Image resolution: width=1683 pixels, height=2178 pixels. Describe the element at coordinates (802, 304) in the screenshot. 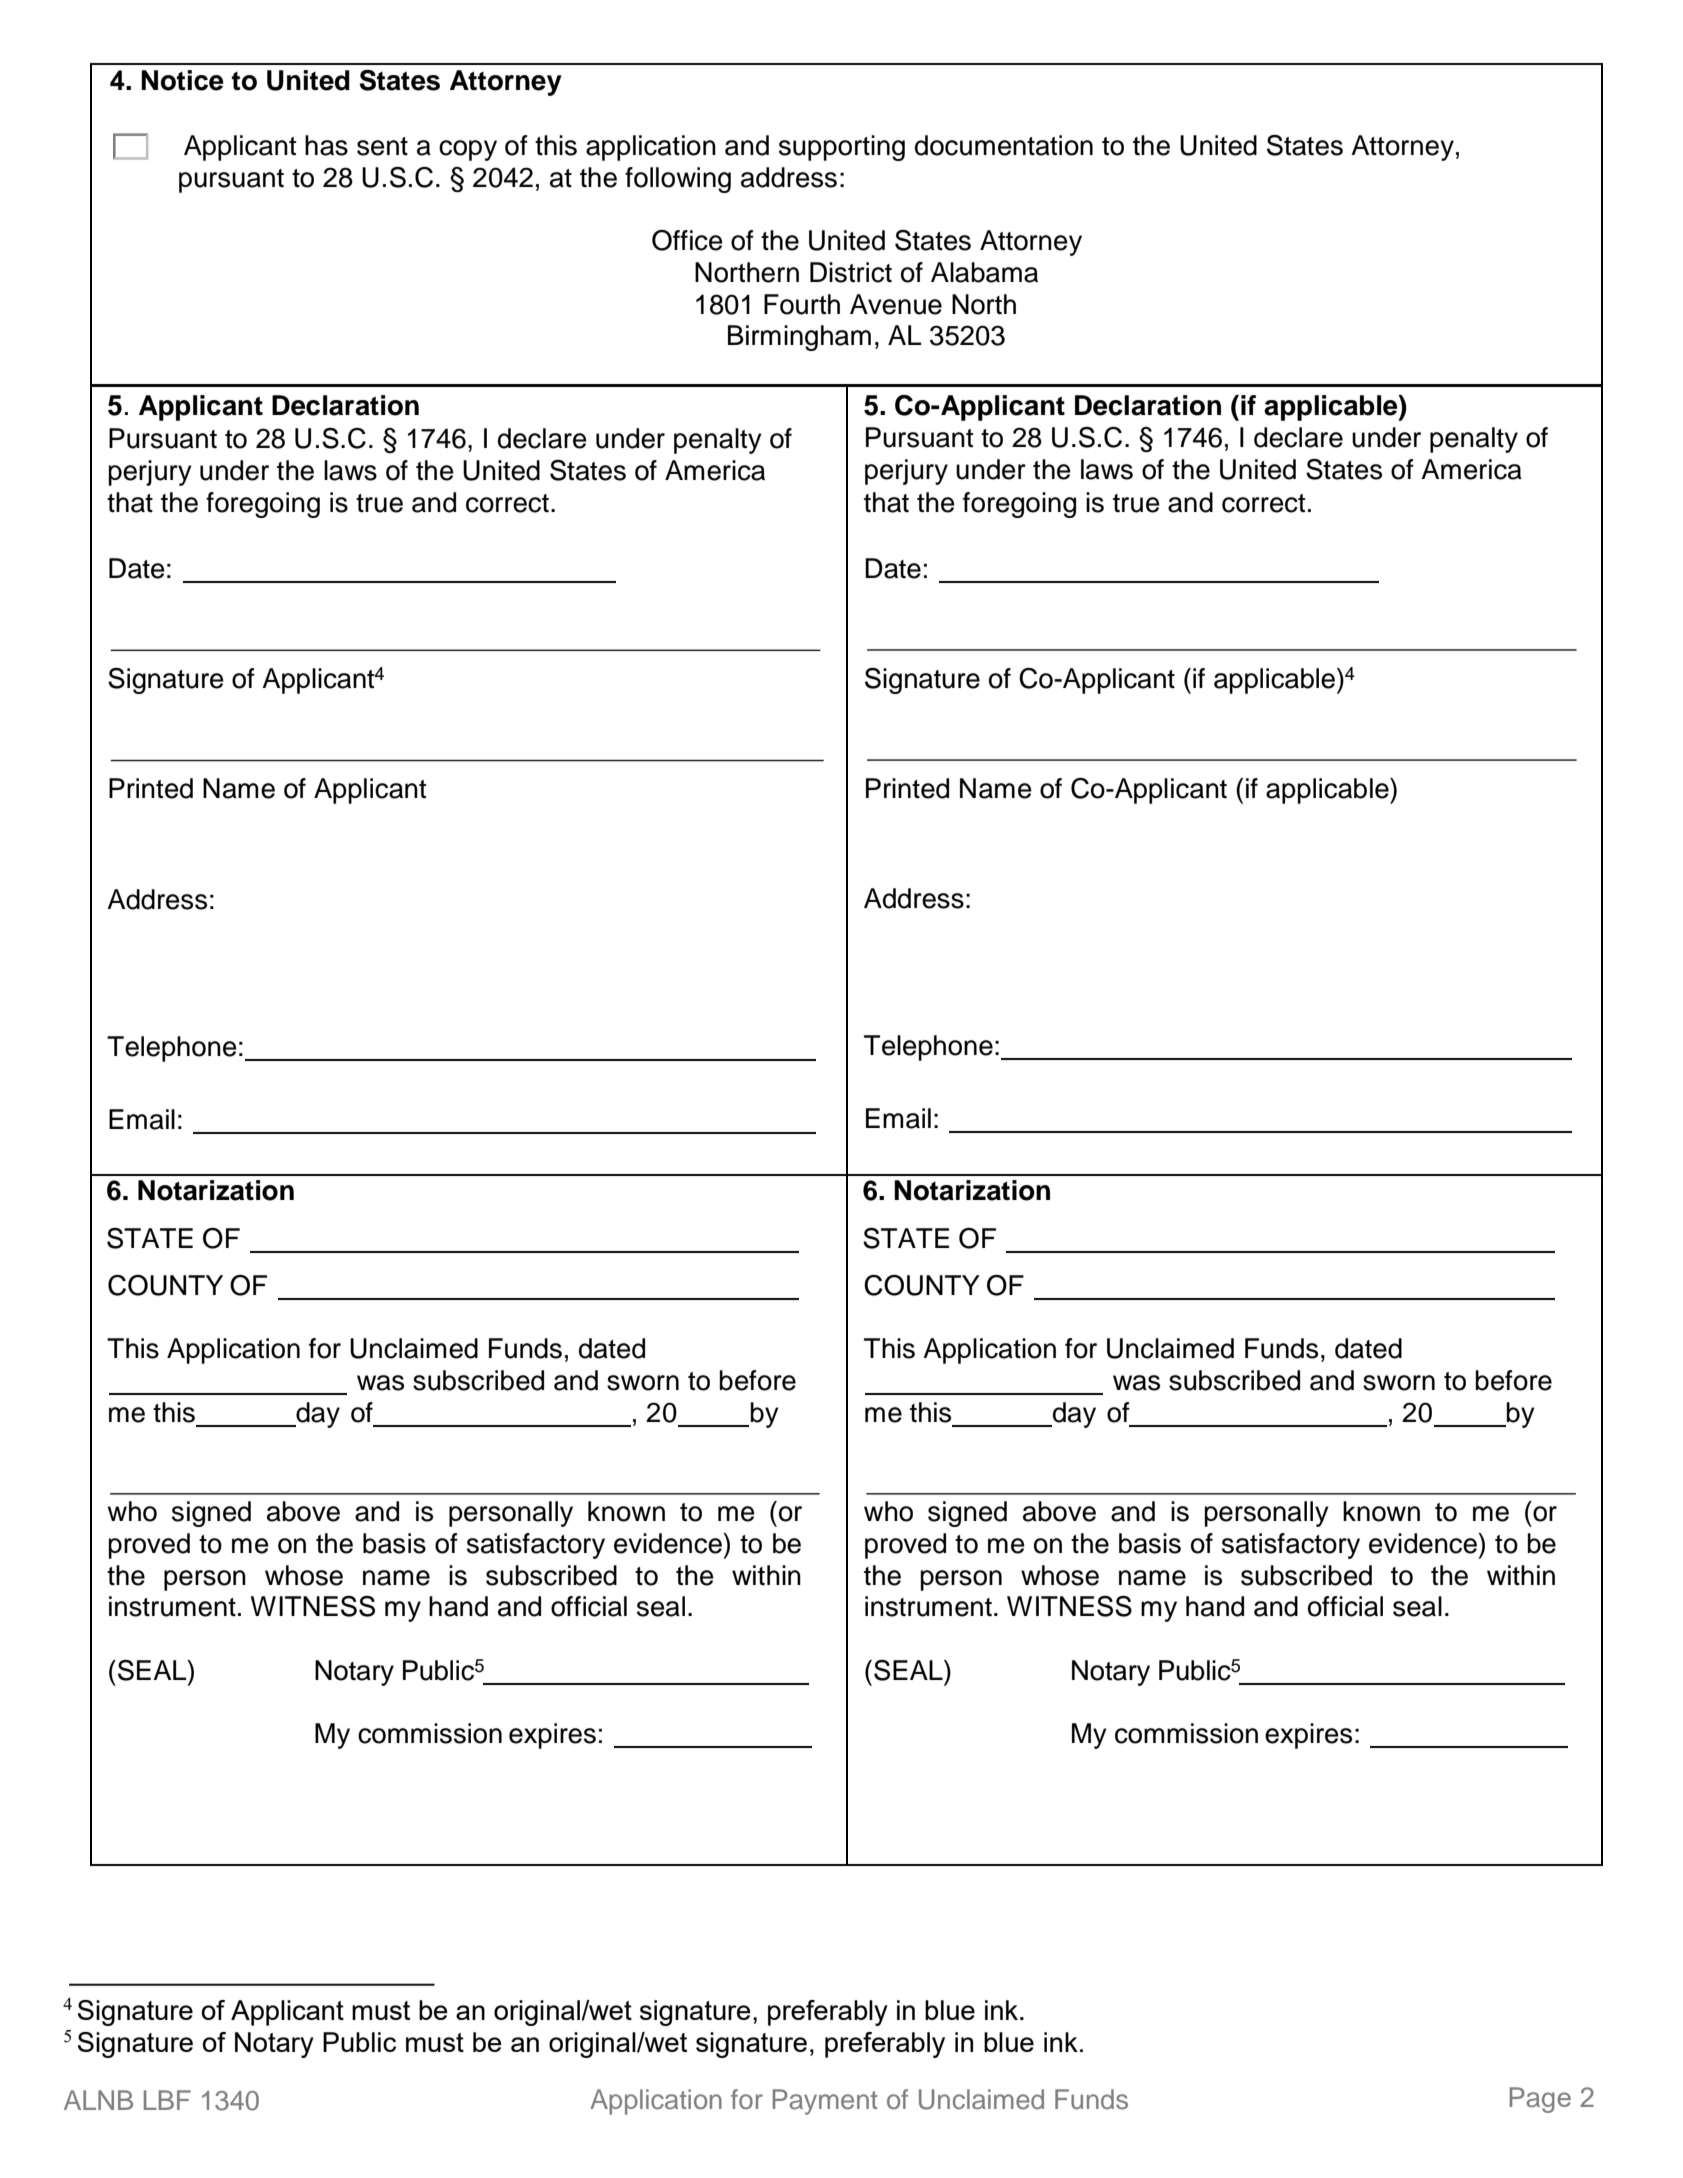

I see `Fourth` at that location.
